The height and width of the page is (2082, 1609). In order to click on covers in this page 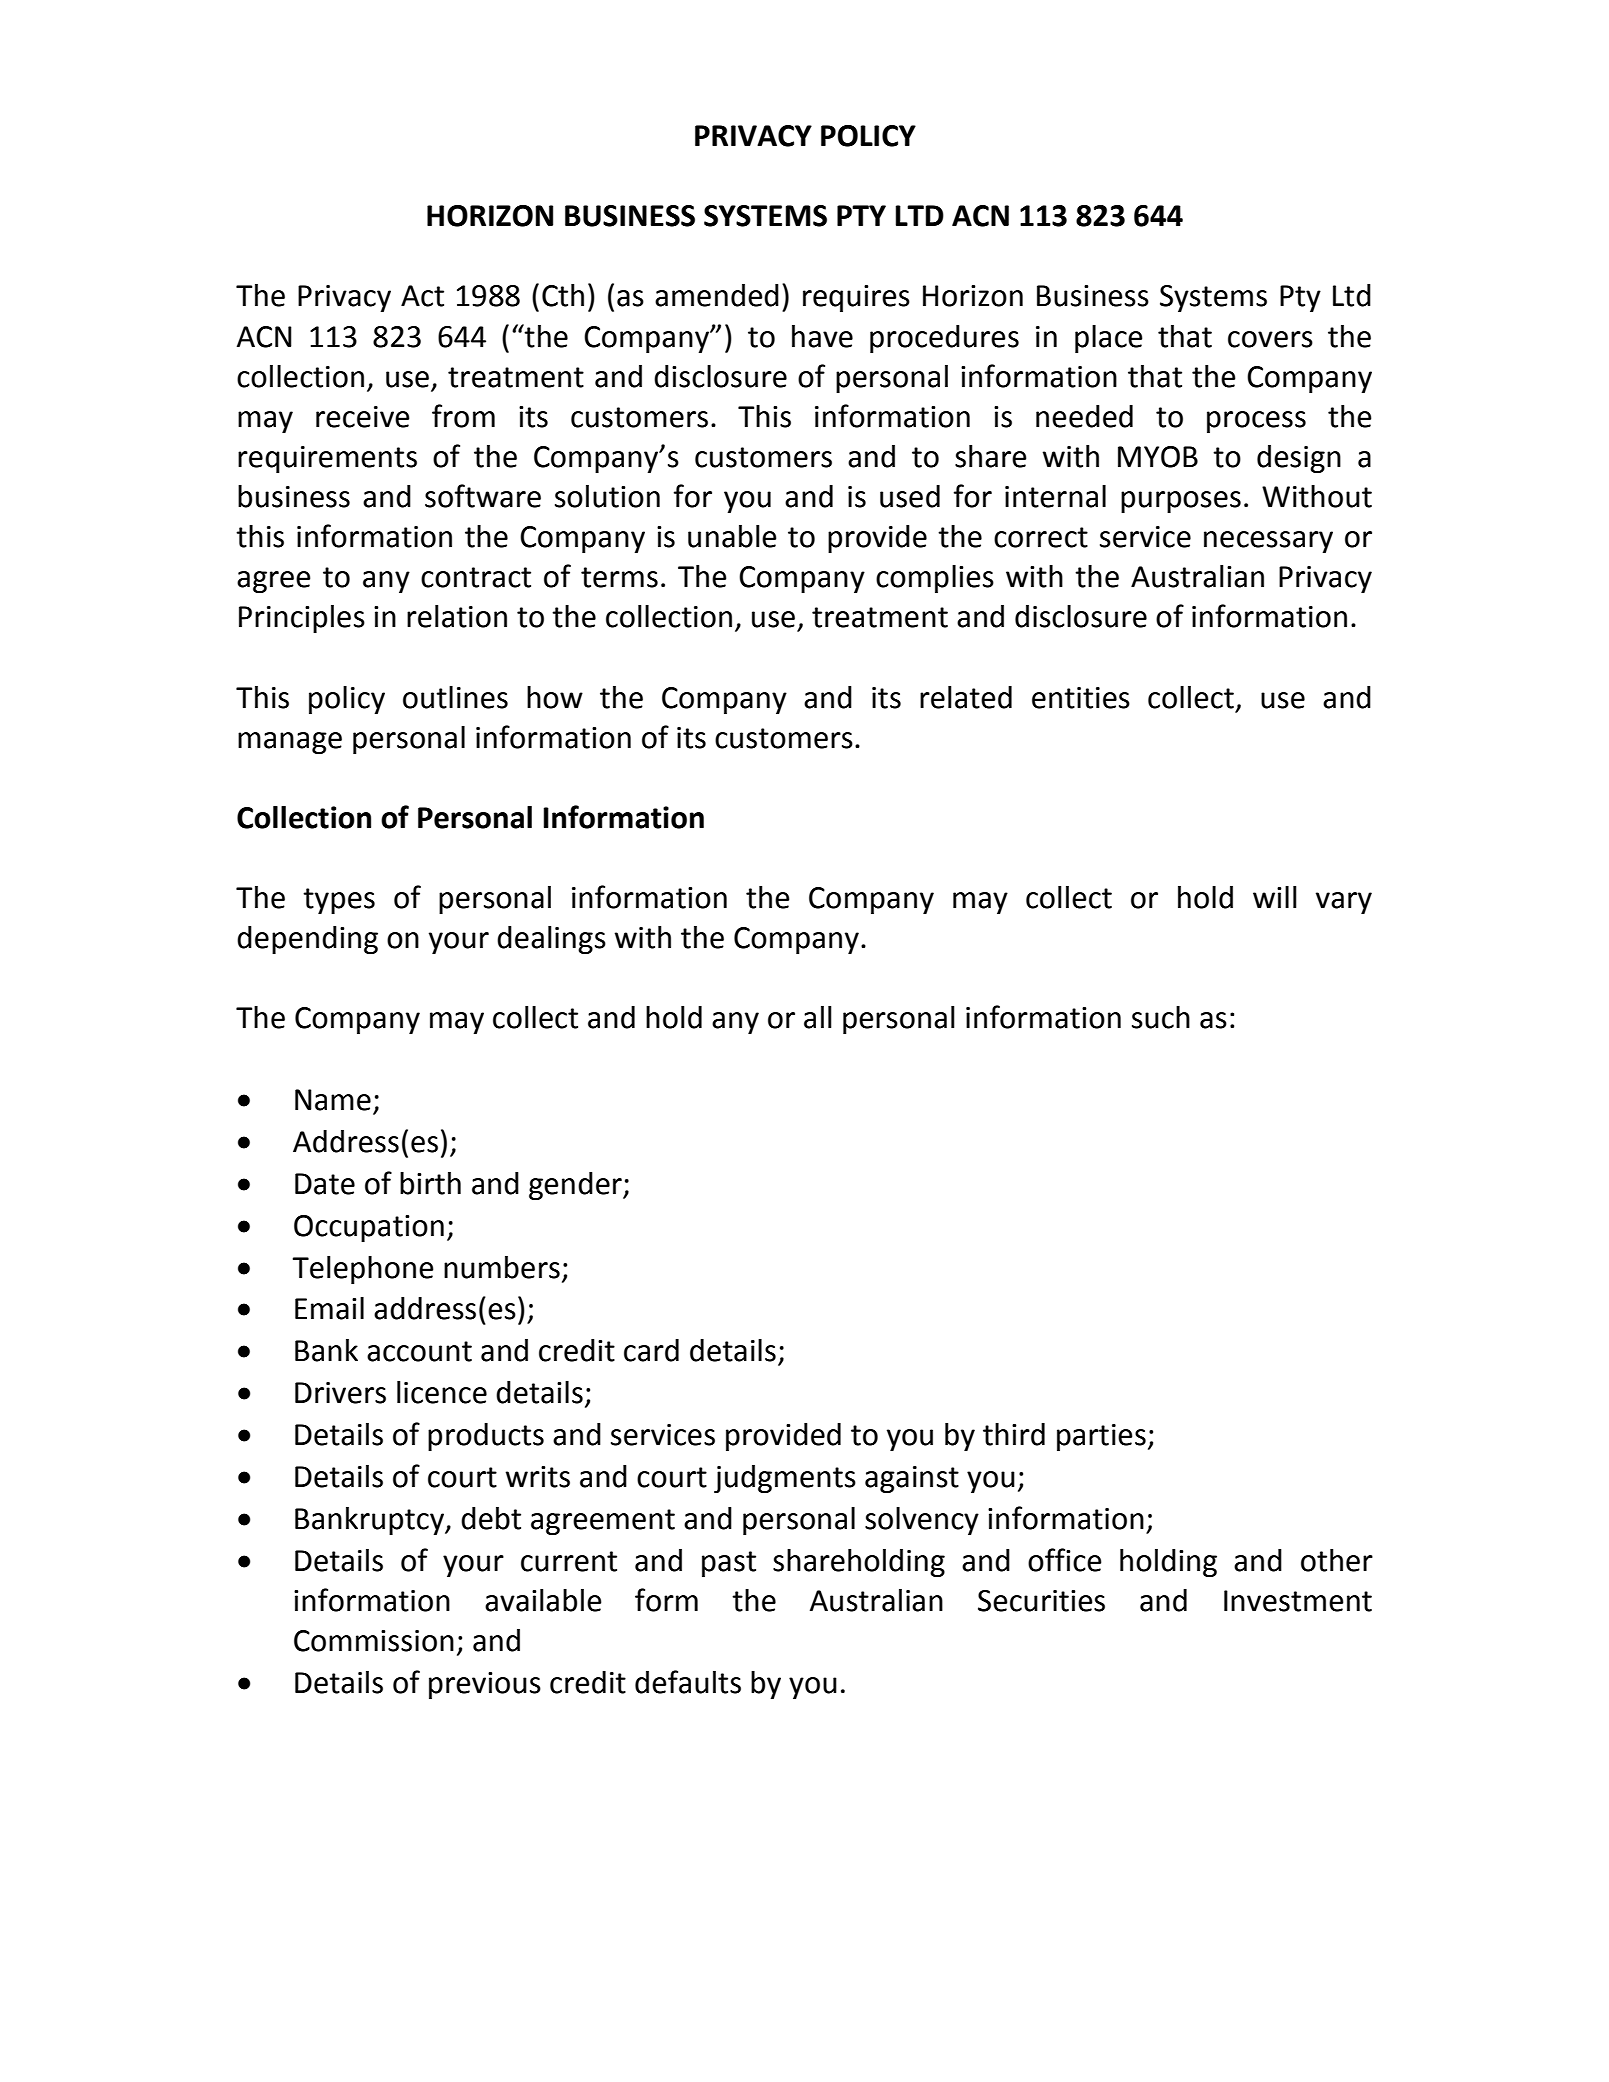, I will do `click(1270, 339)`.
